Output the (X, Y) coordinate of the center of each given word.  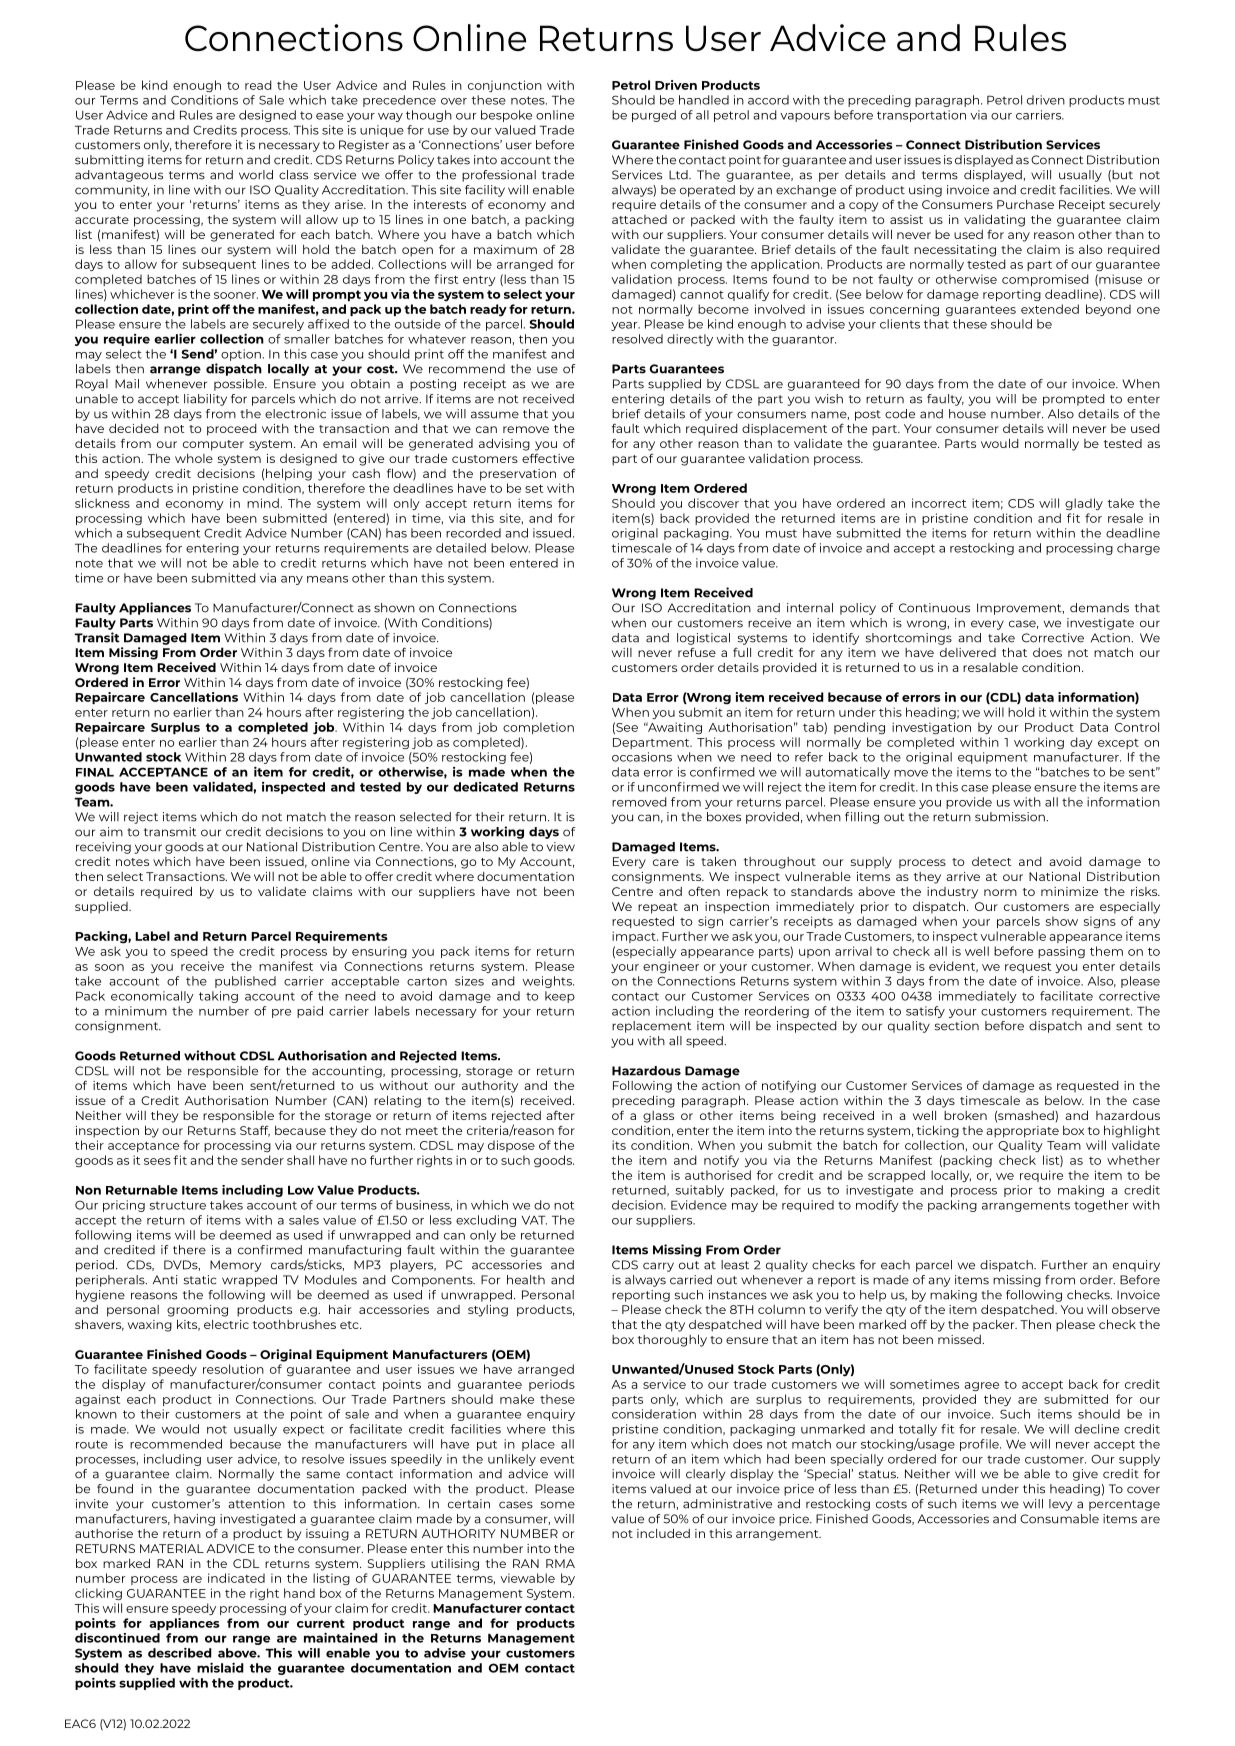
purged (654, 116)
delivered (968, 652)
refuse (697, 652)
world (256, 175)
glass (658, 1117)
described (180, 1653)
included (663, 1533)
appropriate (1022, 1132)
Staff (255, 1131)
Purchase (1025, 204)
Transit (97, 637)
